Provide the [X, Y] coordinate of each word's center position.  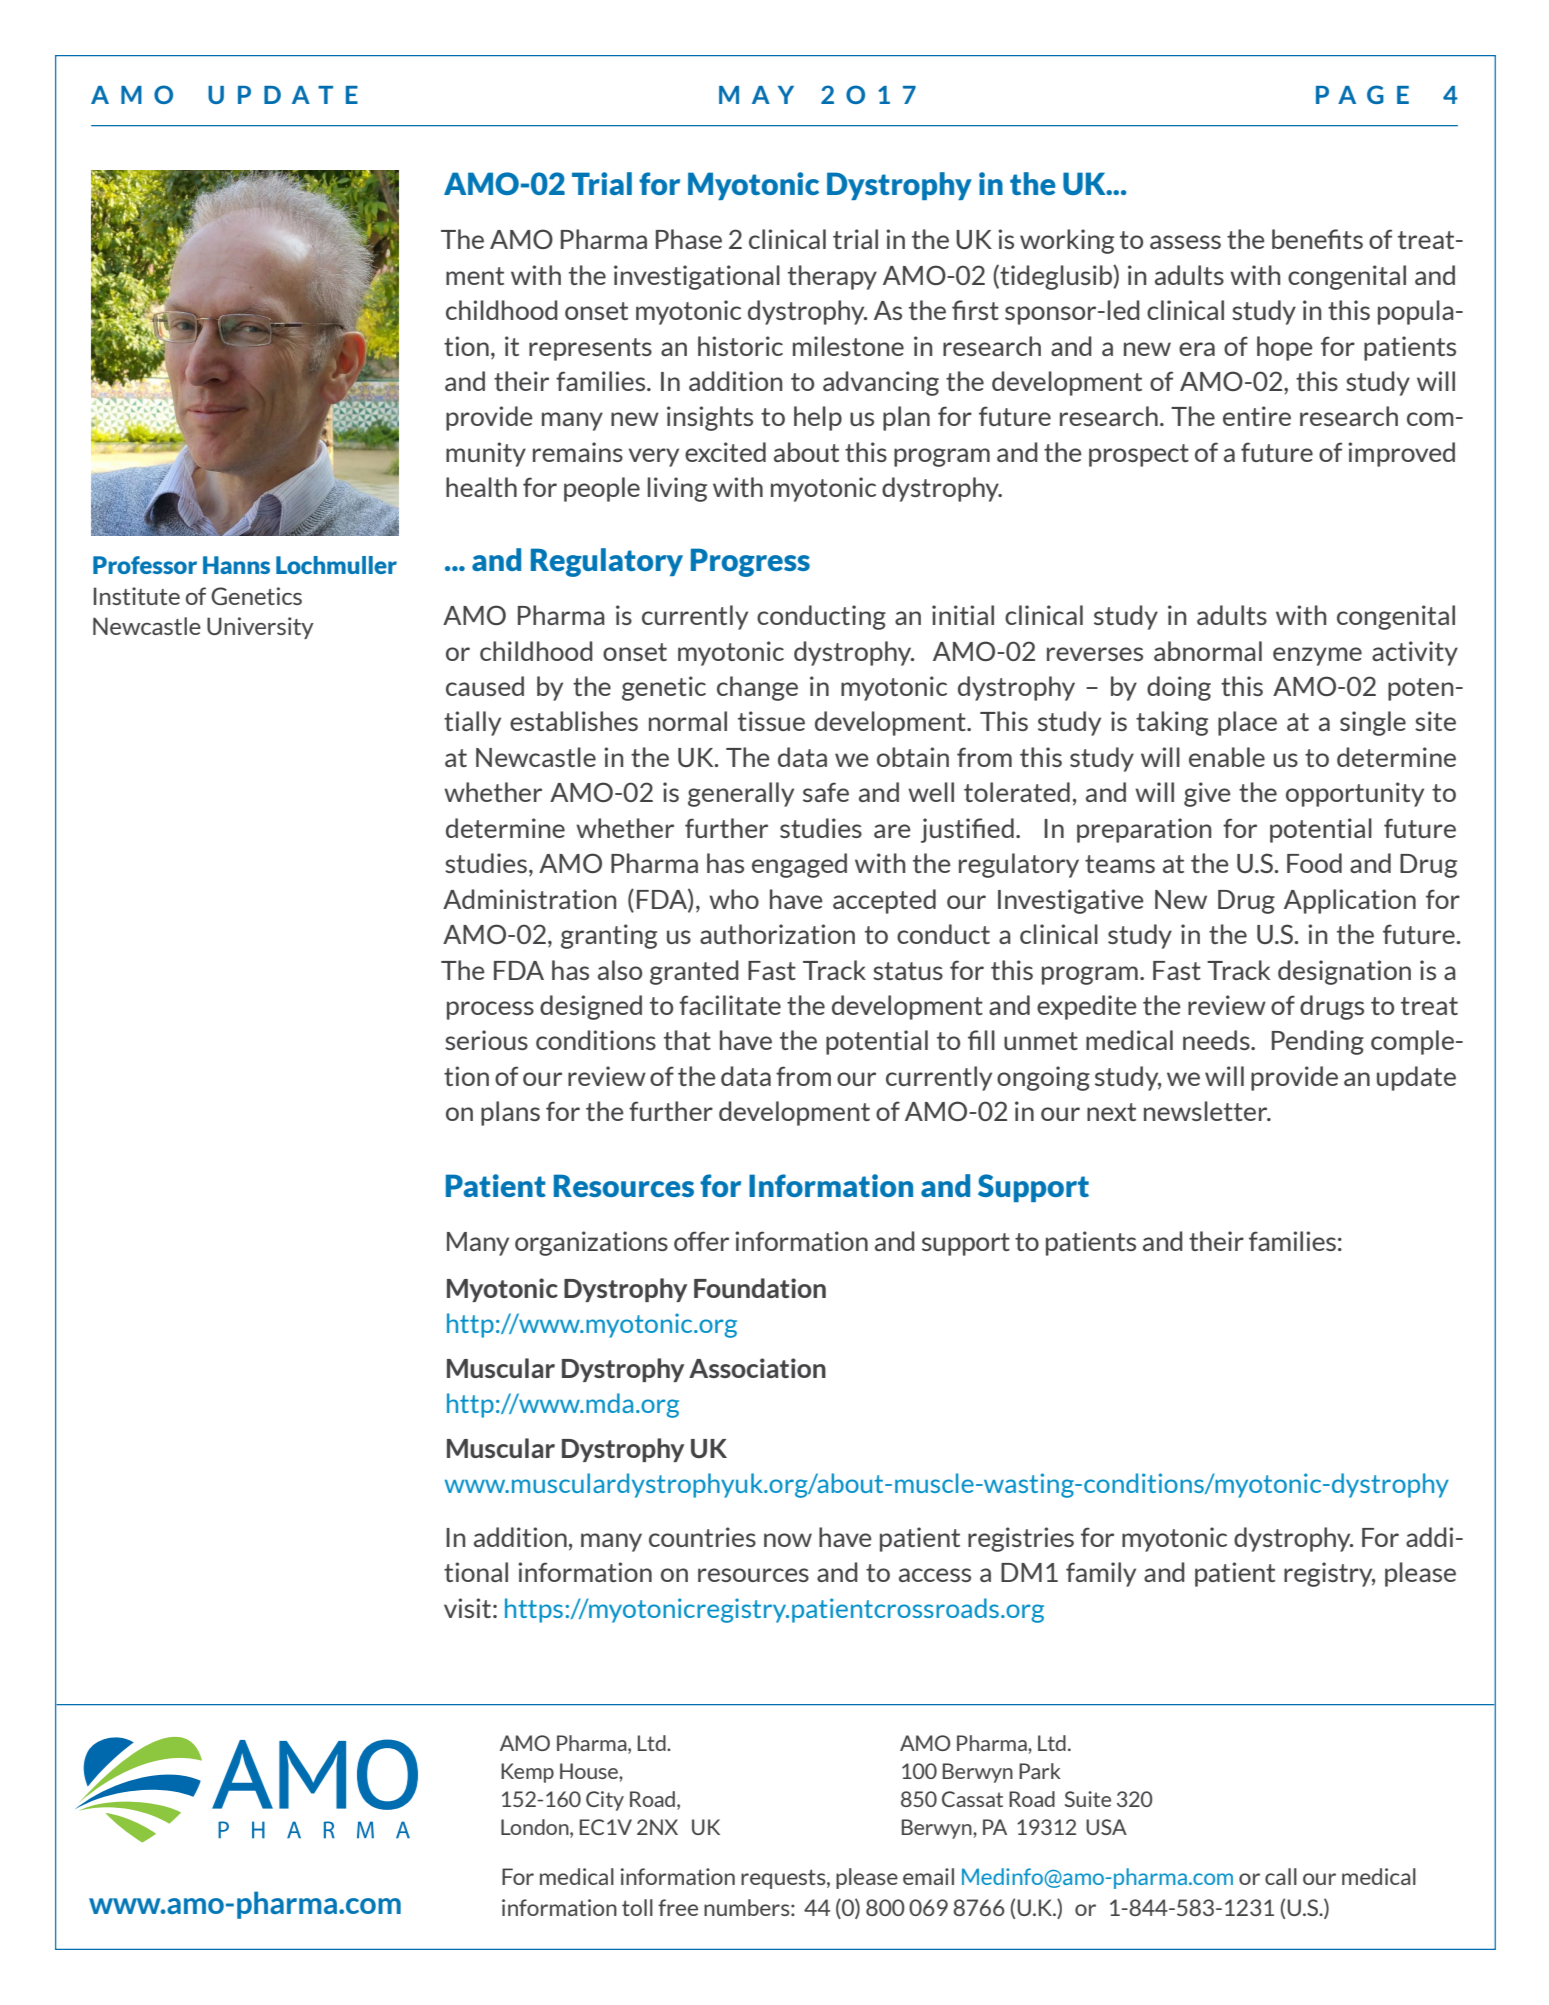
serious [486, 1040]
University [260, 628]
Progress [750, 562]
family [1101, 1574]
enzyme [1317, 656]
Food [1314, 863]
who [734, 899]
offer [701, 1241]
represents [590, 349]
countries [702, 1537]
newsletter [1207, 1111]
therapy [832, 277]
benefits [1317, 239]
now [788, 1540]
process [490, 1010]
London [536, 1827]
